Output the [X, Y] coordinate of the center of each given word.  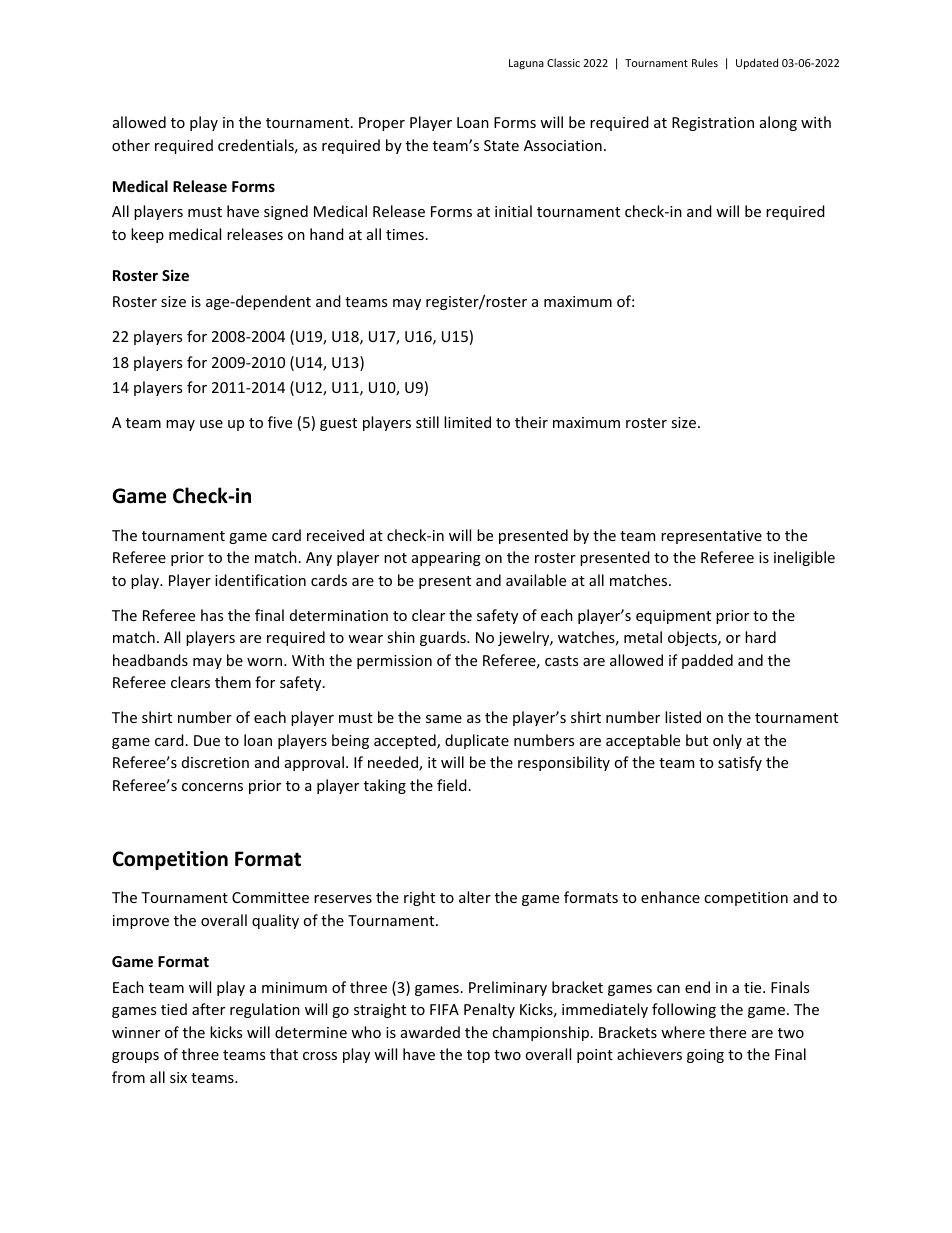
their [531, 422]
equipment [673, 617]
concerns [212, 787]
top [478, 1056]
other [131, 145]
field [452, 785]
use [211, 424]
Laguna [526, 64]
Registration [713, 124]
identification [260, 580]
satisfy [740, 763]
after [208, 1009]
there [727, 1032]
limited [467, 422]
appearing [446, 559]
